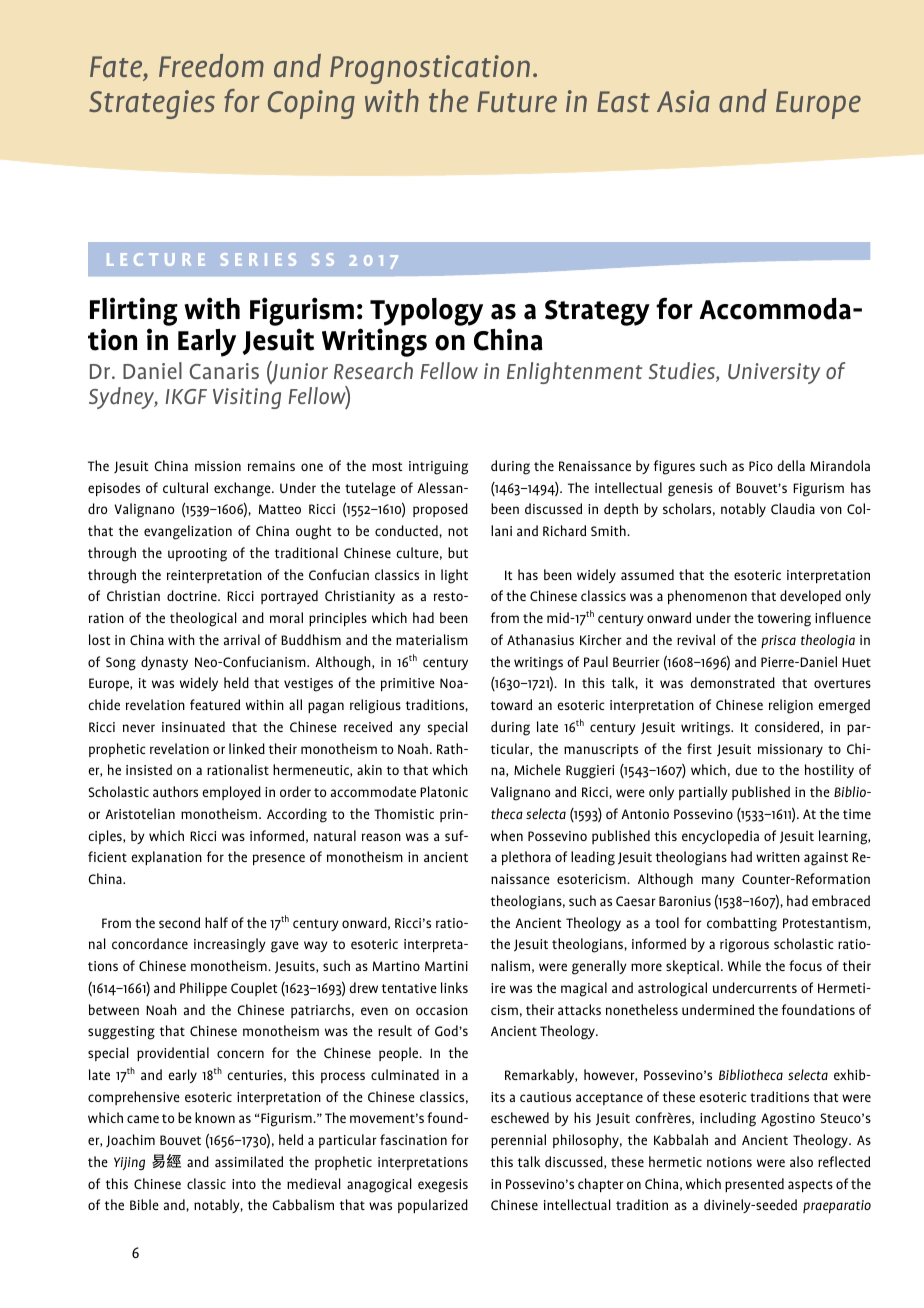 Image resolution: width=924 pixels, height=1308 pixels. I want to click on insinuated, so click(193, 726).
